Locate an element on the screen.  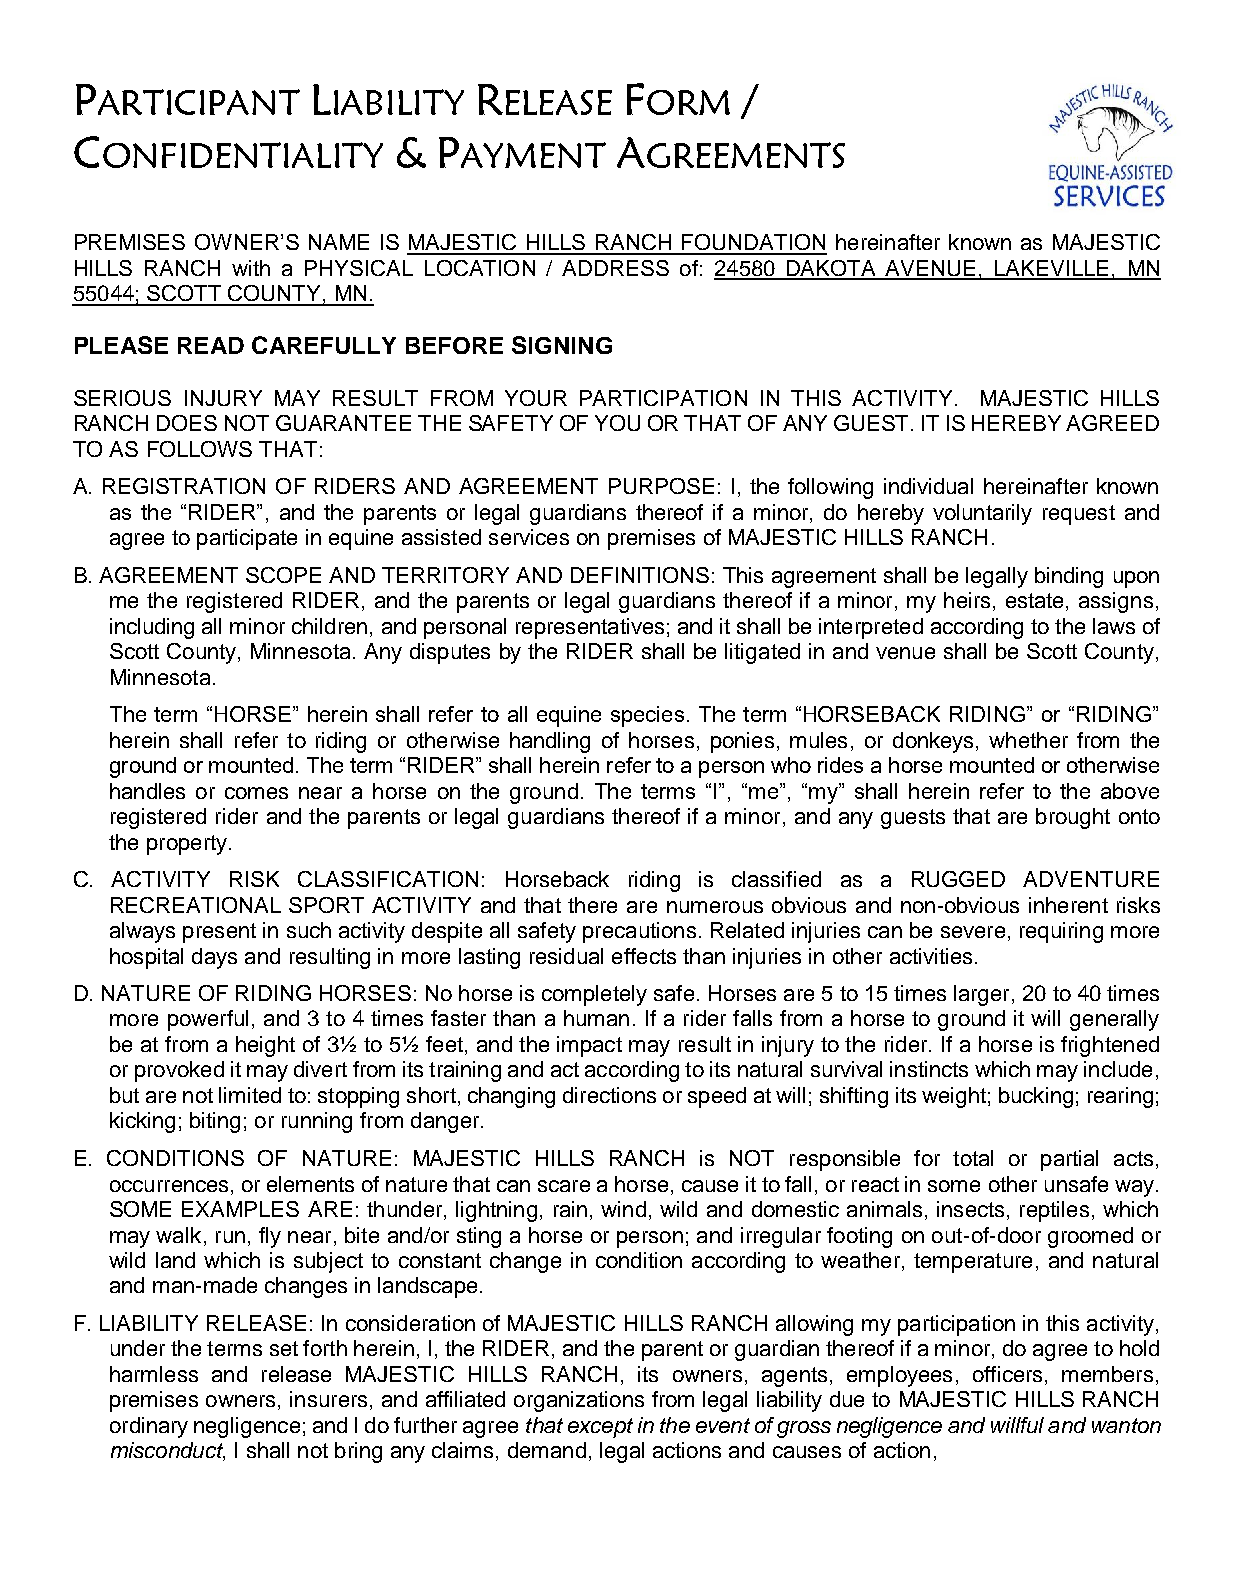
ADDRESS is located at coordinates (615, 268).
